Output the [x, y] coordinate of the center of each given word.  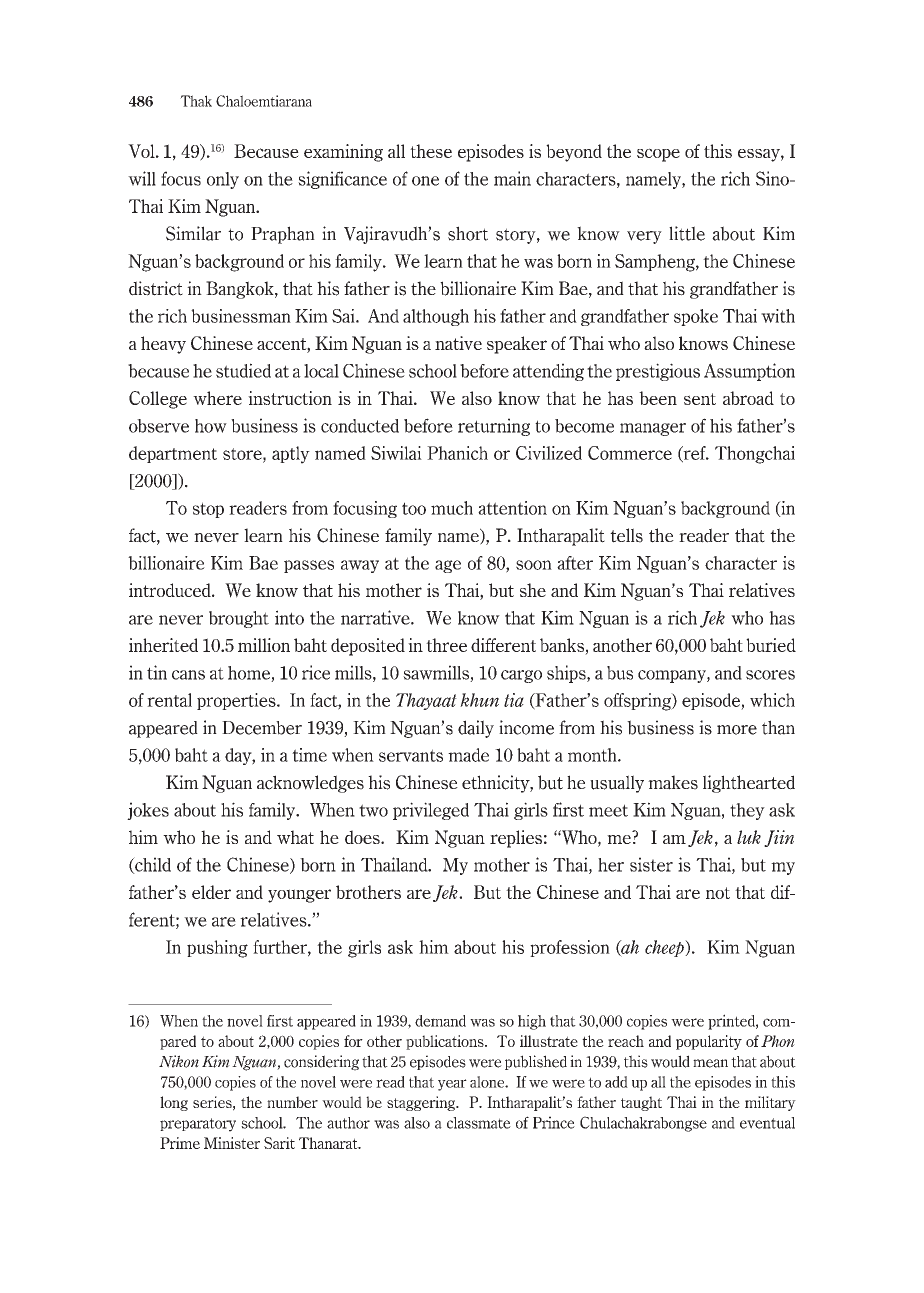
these [431, 151]
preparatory [198, 1125]
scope [658, 155]
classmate [479, 1123]
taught [641, 1103]
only [223, 180]
